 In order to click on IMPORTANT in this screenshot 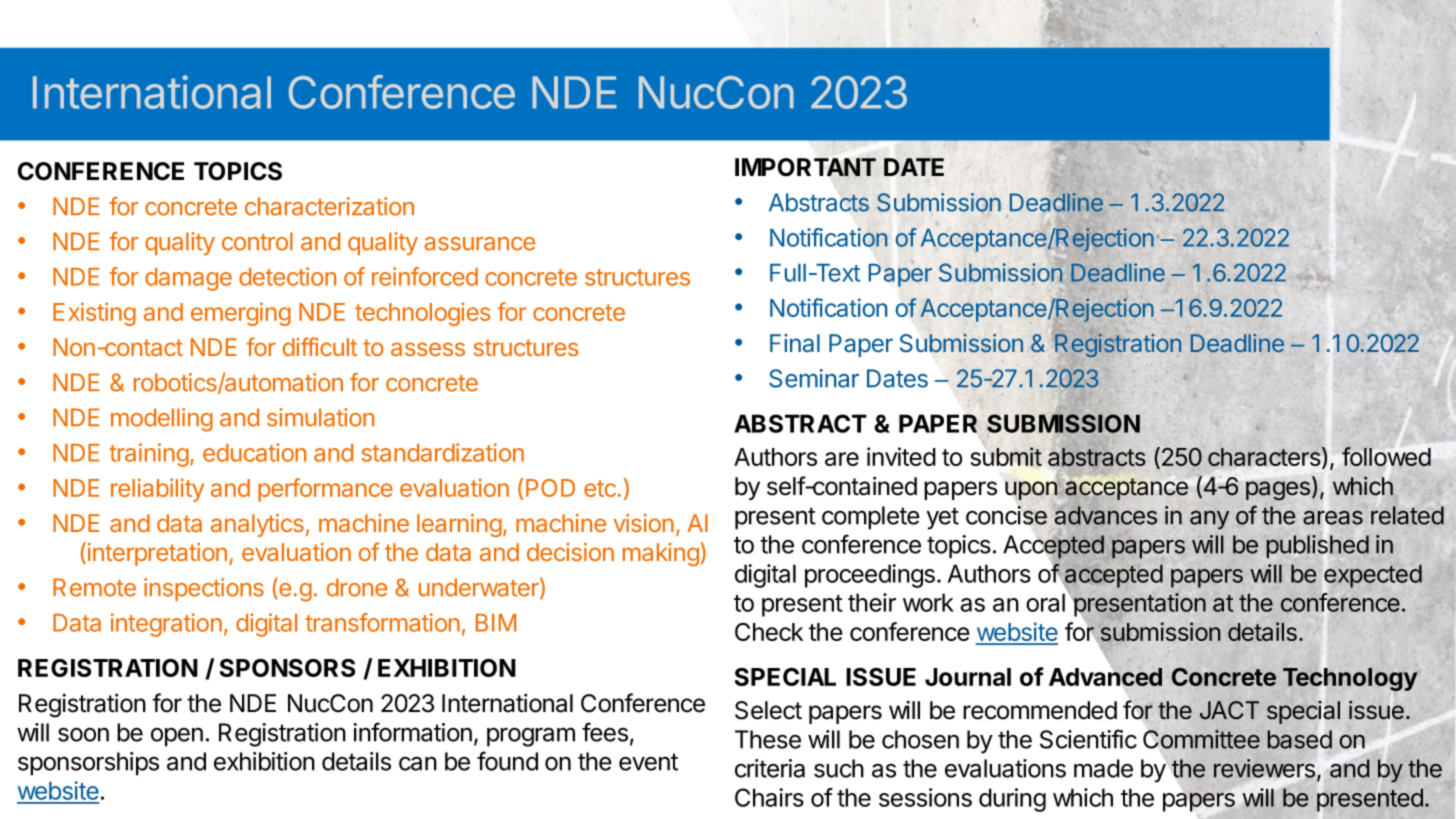, I will do `click(805, 168)`.
